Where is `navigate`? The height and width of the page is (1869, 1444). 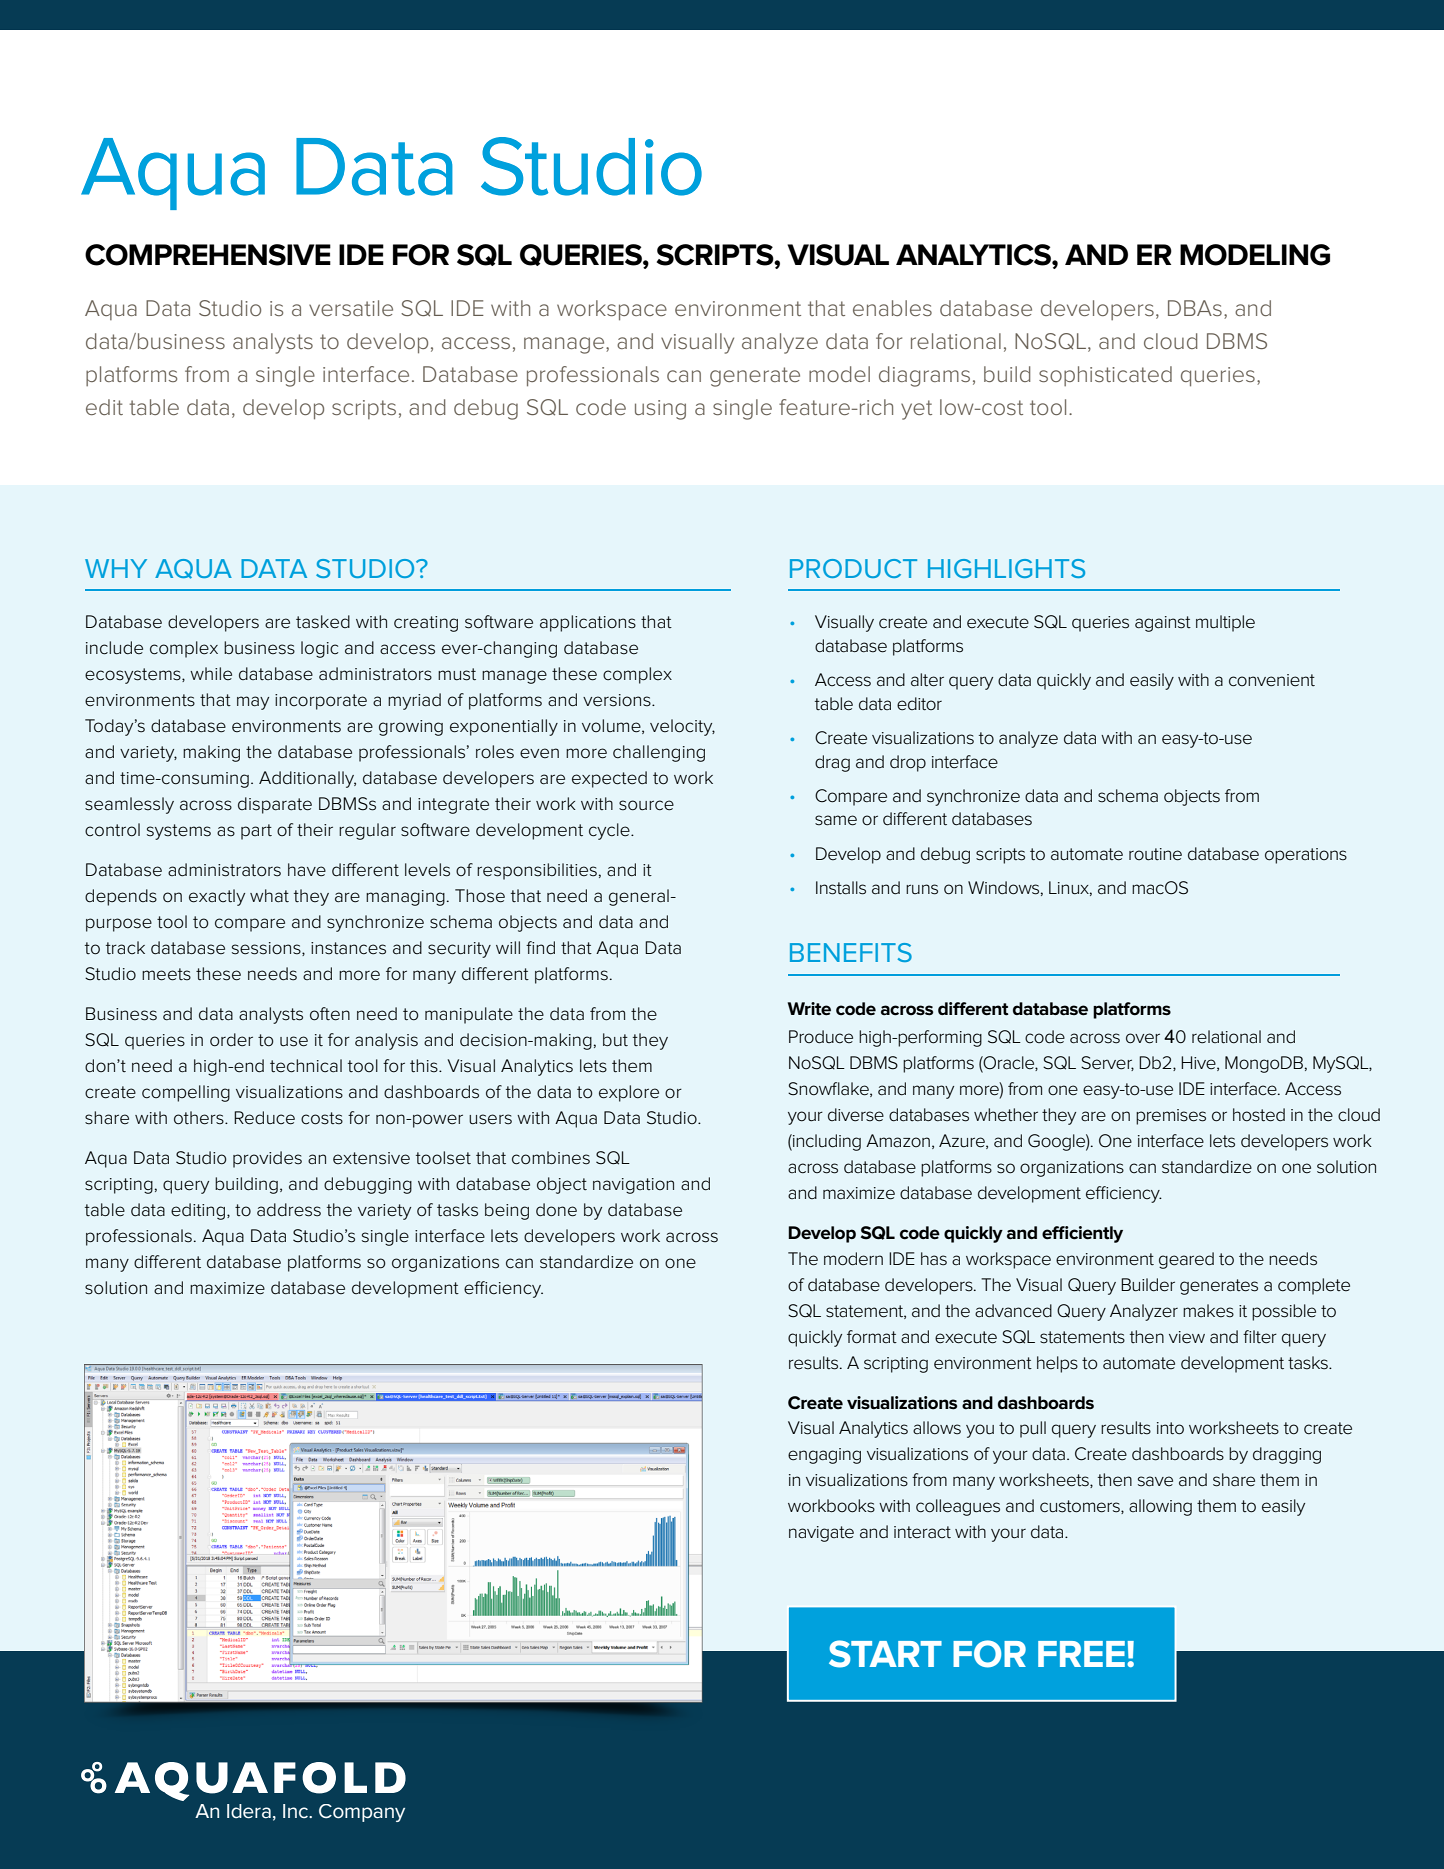 navigate is located at coordinates (821, 1534).
